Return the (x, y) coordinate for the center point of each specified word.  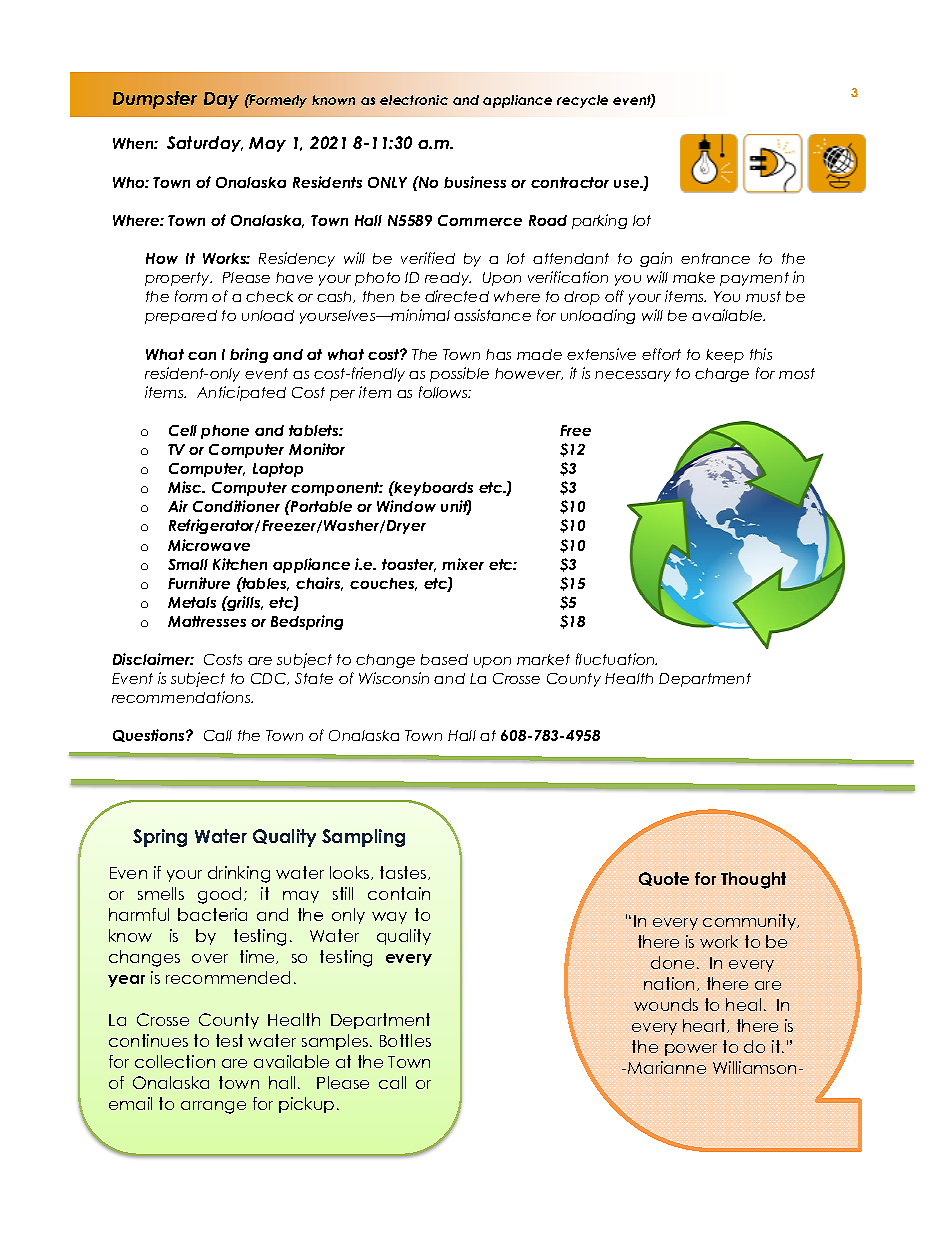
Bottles (405, 1040)
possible (459, 374)
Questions (150, 735)
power (691, 1050)
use (628, 184)
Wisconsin (394, 678)
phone (225, 432)
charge (722, 375)
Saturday (205, 144)
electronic (414, 100)
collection (175, 1061)
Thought (753, 880)
